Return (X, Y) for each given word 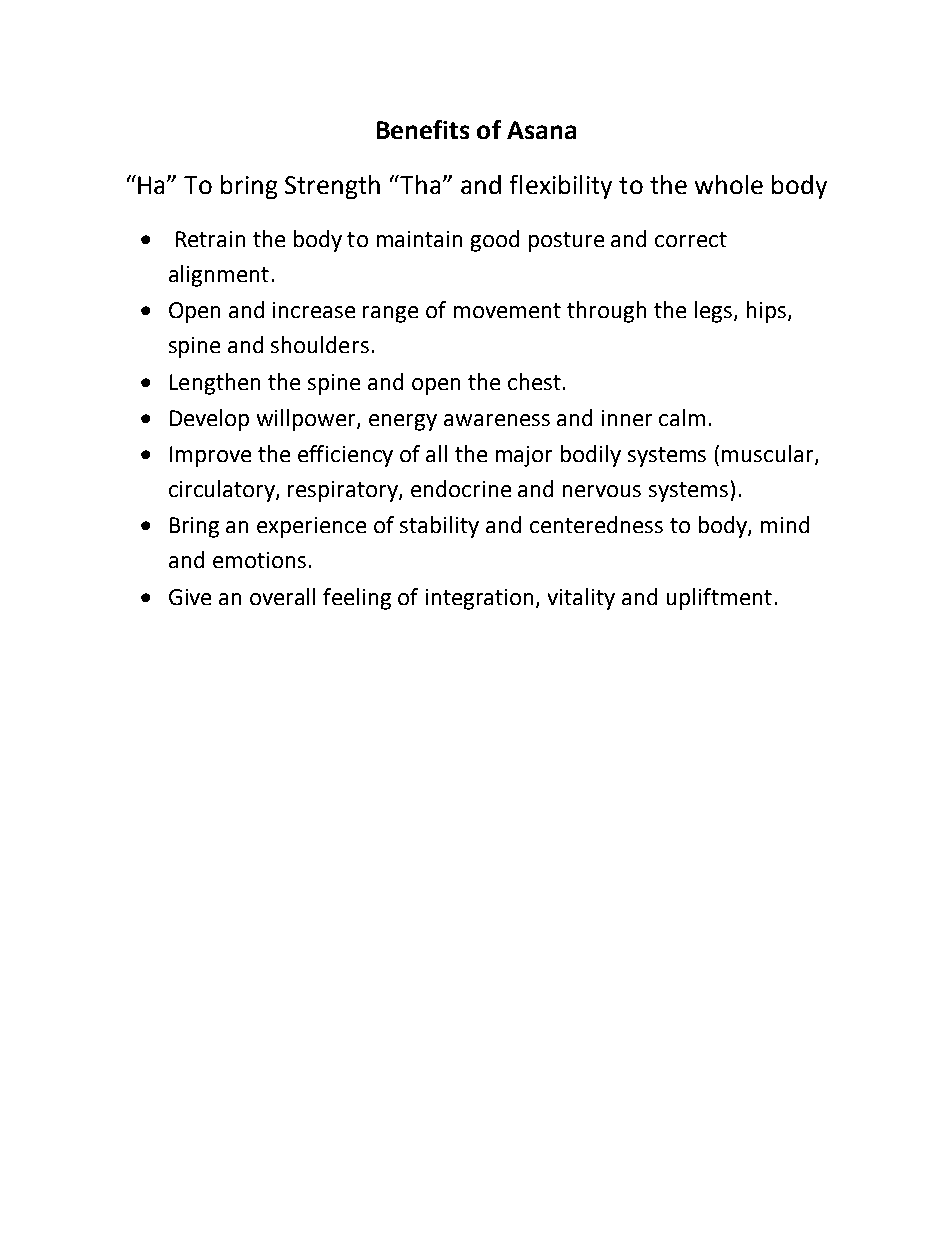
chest (534, 381)
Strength (332, 187)
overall (282, 596)
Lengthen (215, 384)
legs (715, 312)
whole (729, 184)
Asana (541, 130)
